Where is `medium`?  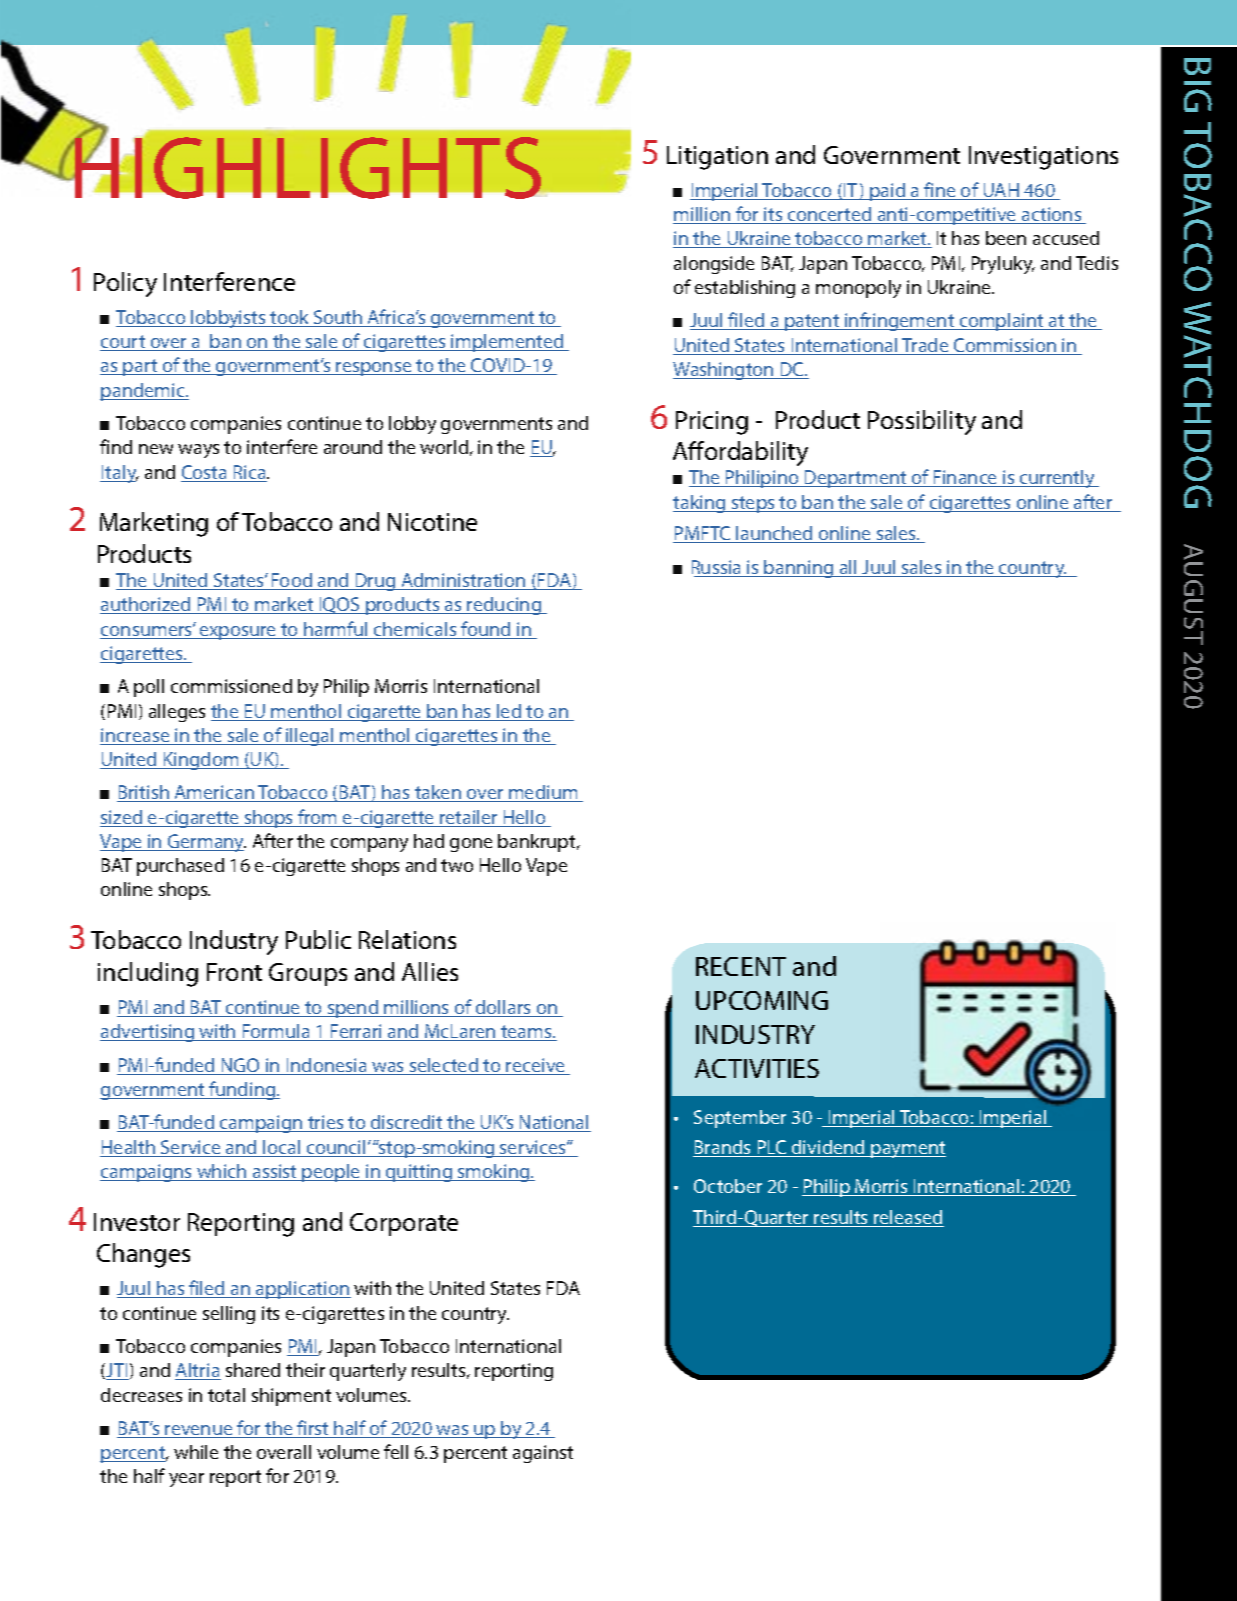 medium is located at coordinates (543, 793).
